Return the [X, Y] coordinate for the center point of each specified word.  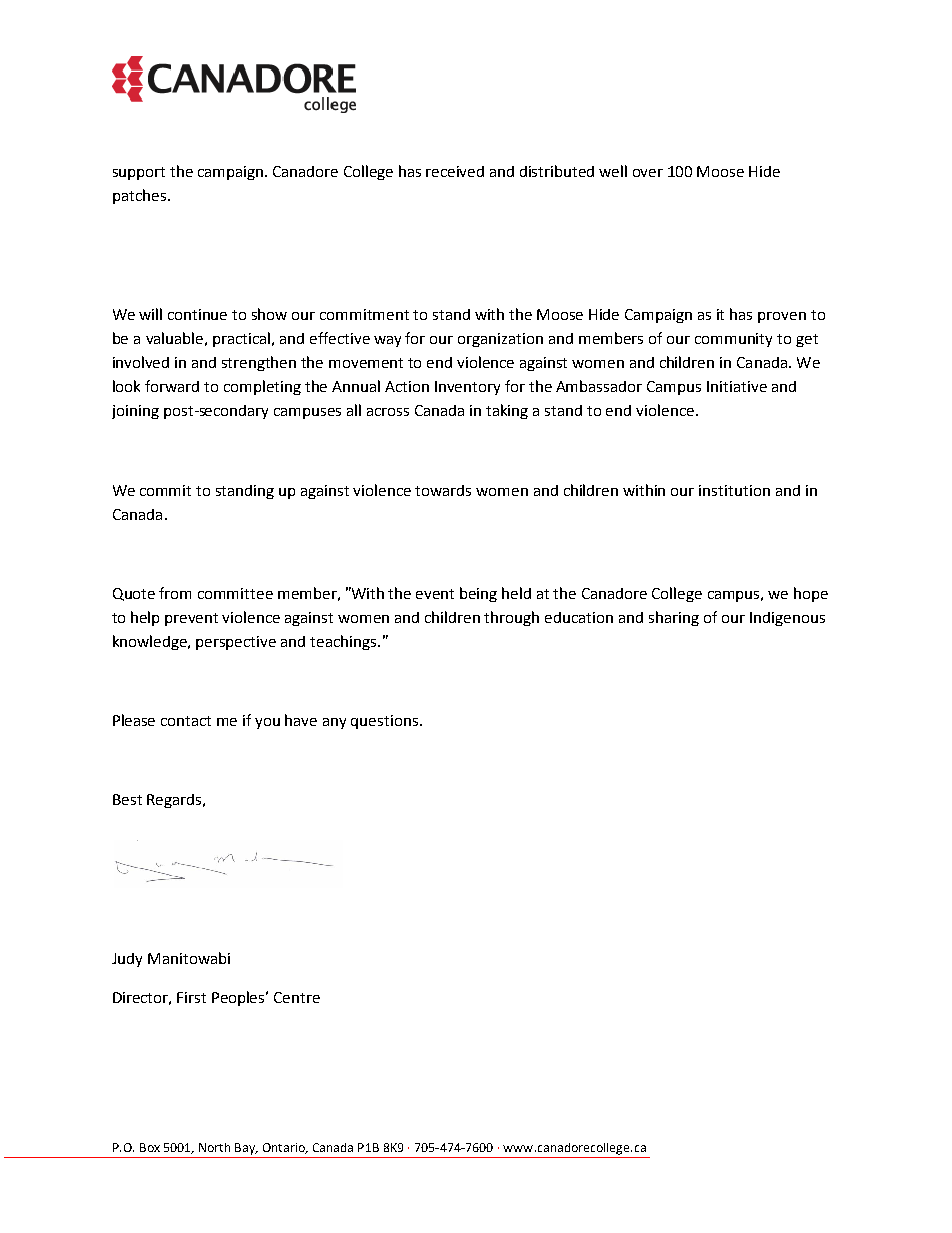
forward [172, 386]
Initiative [737, 386]
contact [186, 721]
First [191, 997]
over [648, 173]
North [214, 1147]
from [175, 593]
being [478, 594]
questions [386, 722]
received [455, 171]
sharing [674, 618]
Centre [297, 997]
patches [139, 196]
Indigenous [787, 619]
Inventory [467, 388]
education [579, 617]
